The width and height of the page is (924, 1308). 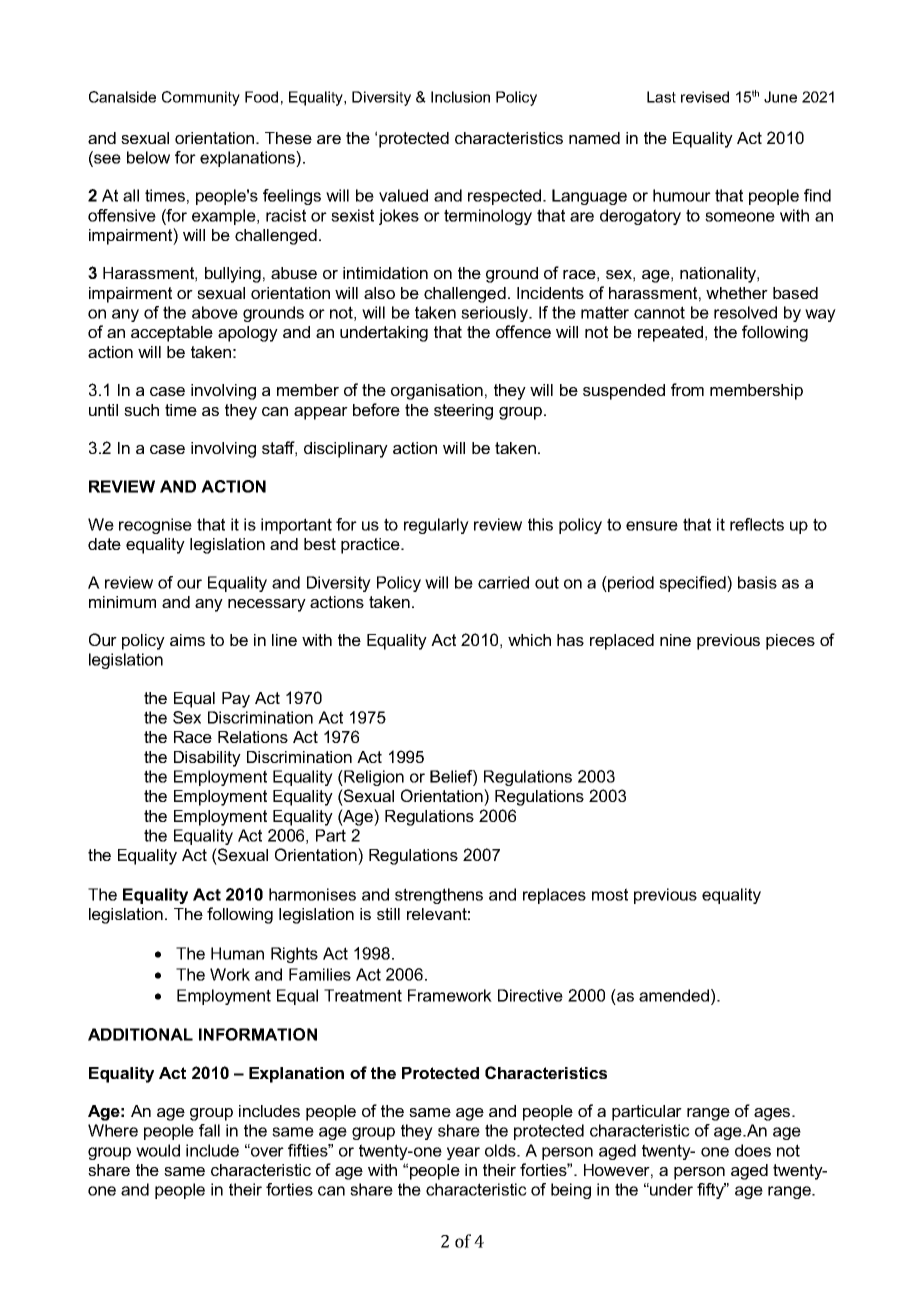 I want to click on from, so click(x=687, y=389).
